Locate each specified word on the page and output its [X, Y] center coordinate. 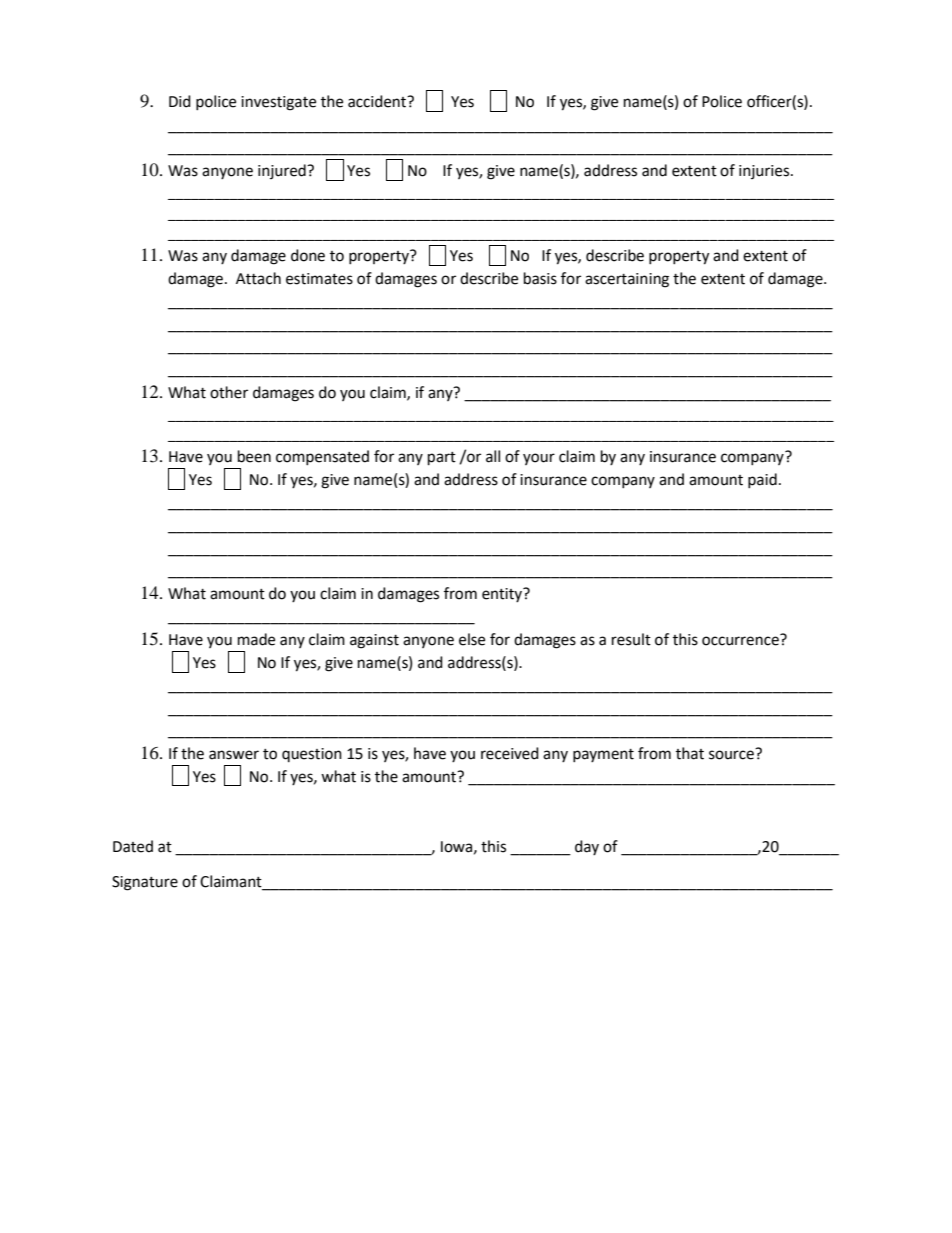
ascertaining [627, 280]
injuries [765, 172]
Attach [258, 278]
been [254, 456]
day [587, 847]
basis [540, 278]
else [472, 639]
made [256, 639]
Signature [145, 883]
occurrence [740, 641]
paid [762, 480]
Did [180, 101]
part [442, 459]
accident [378, 101]
